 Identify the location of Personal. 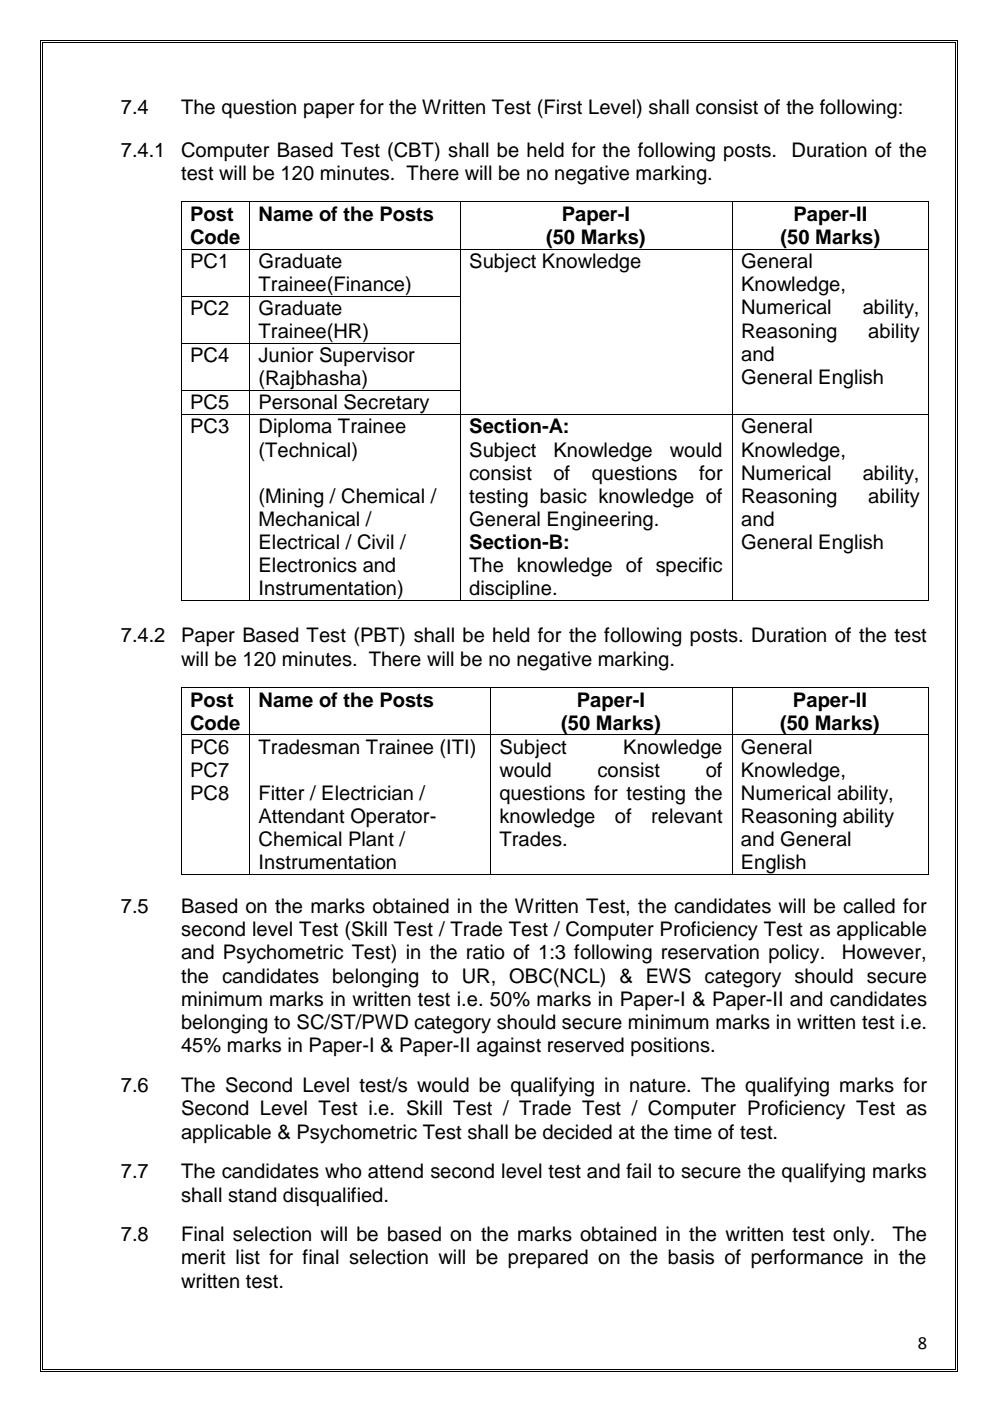
(298, 402).
